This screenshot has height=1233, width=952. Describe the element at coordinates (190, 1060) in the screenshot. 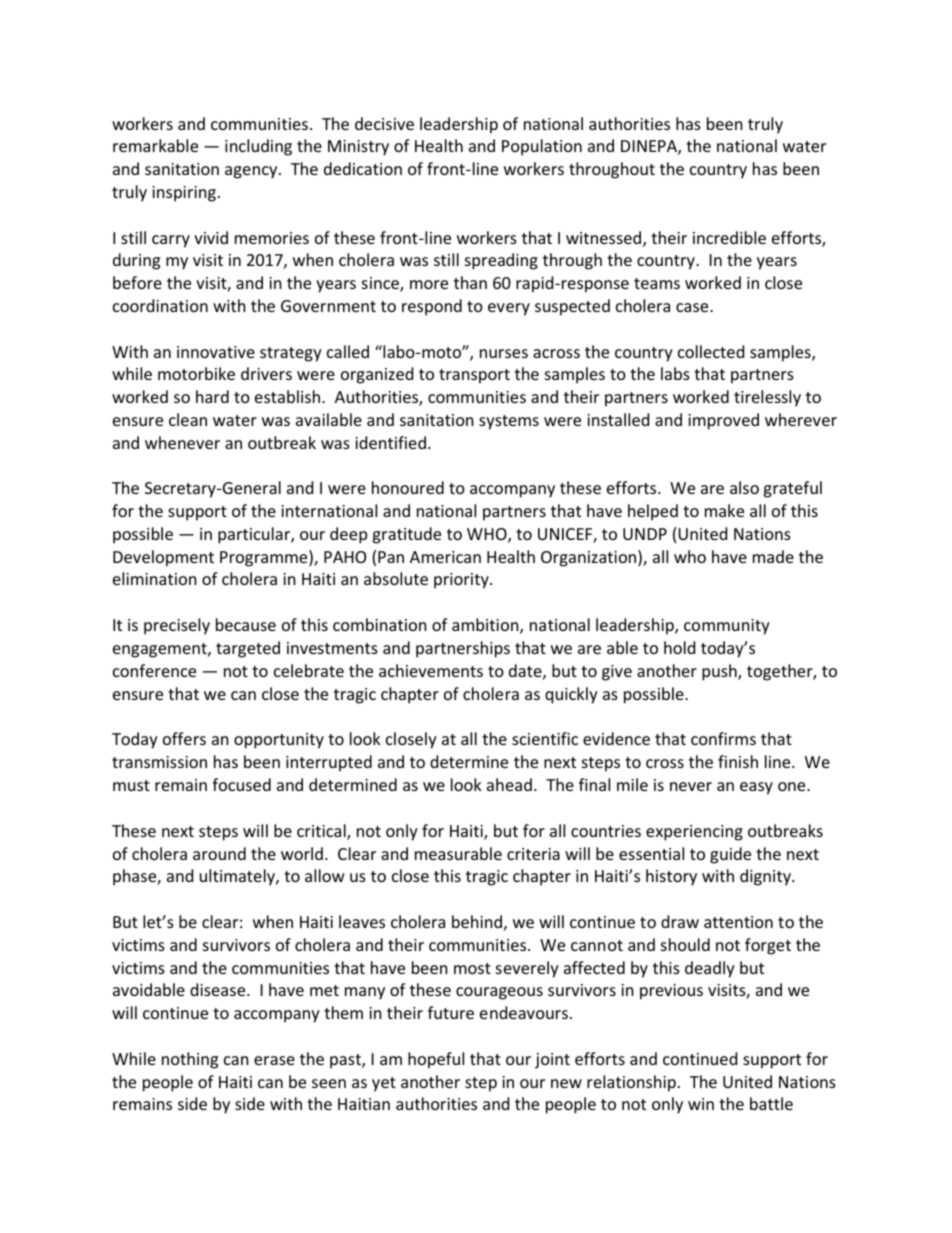

I see `nothing` at that location.
